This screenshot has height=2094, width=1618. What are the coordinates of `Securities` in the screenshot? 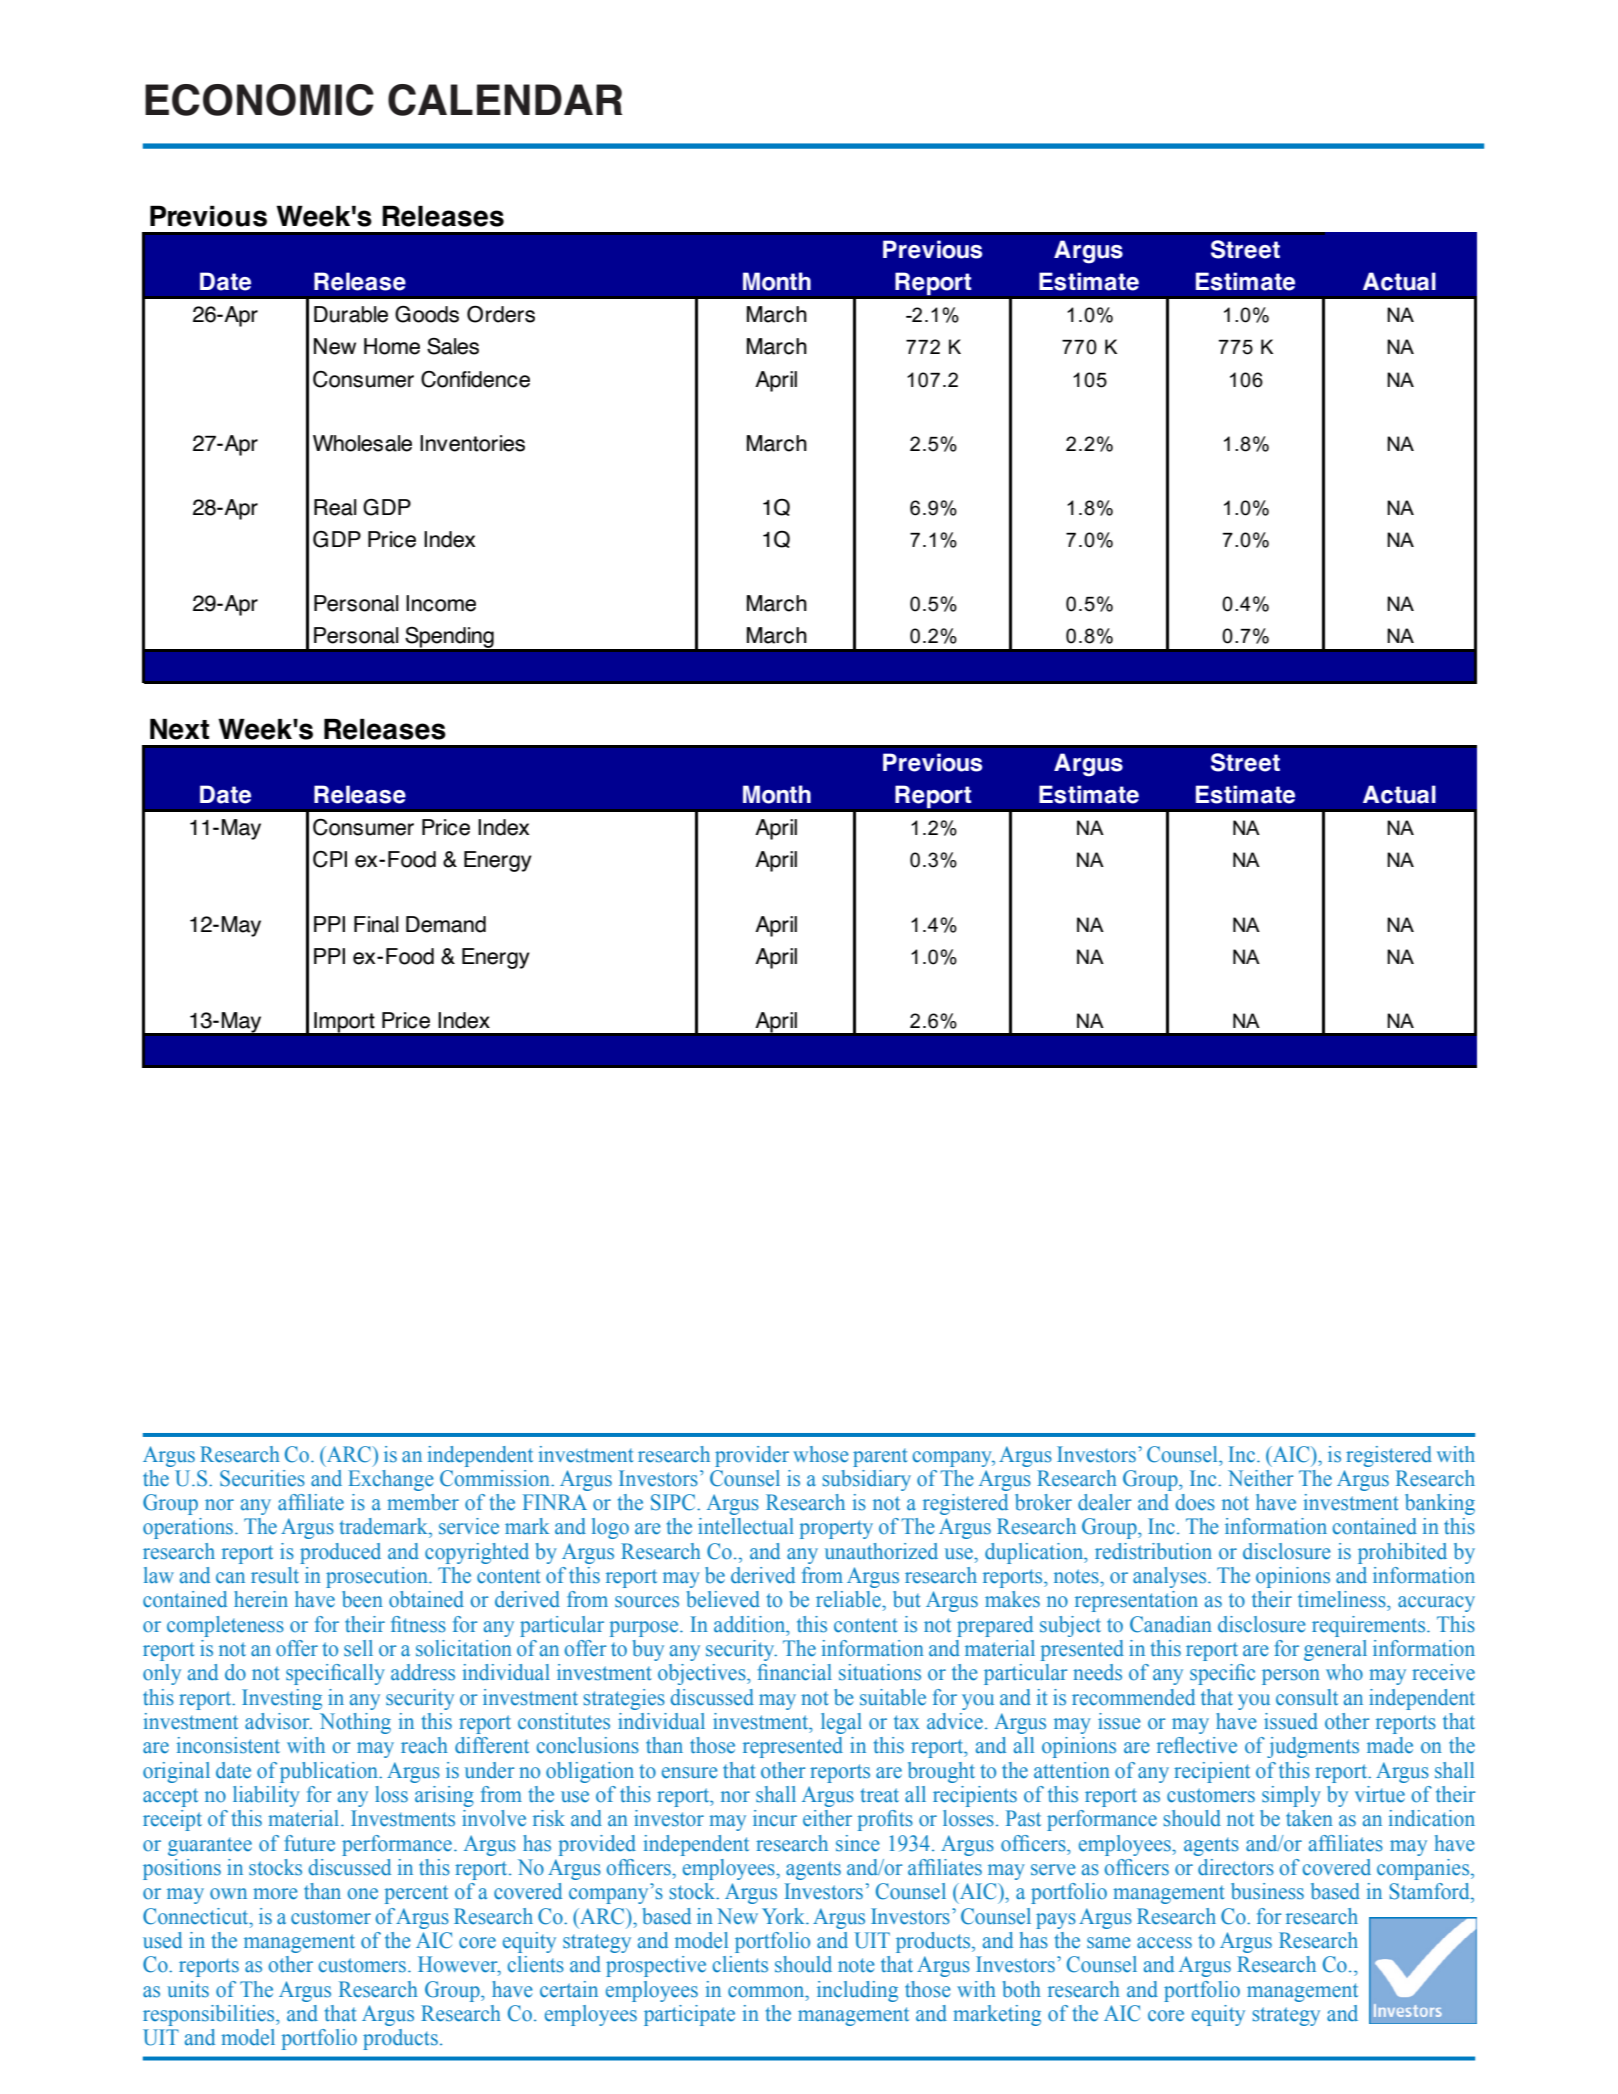 It's located at (262, 1478).
